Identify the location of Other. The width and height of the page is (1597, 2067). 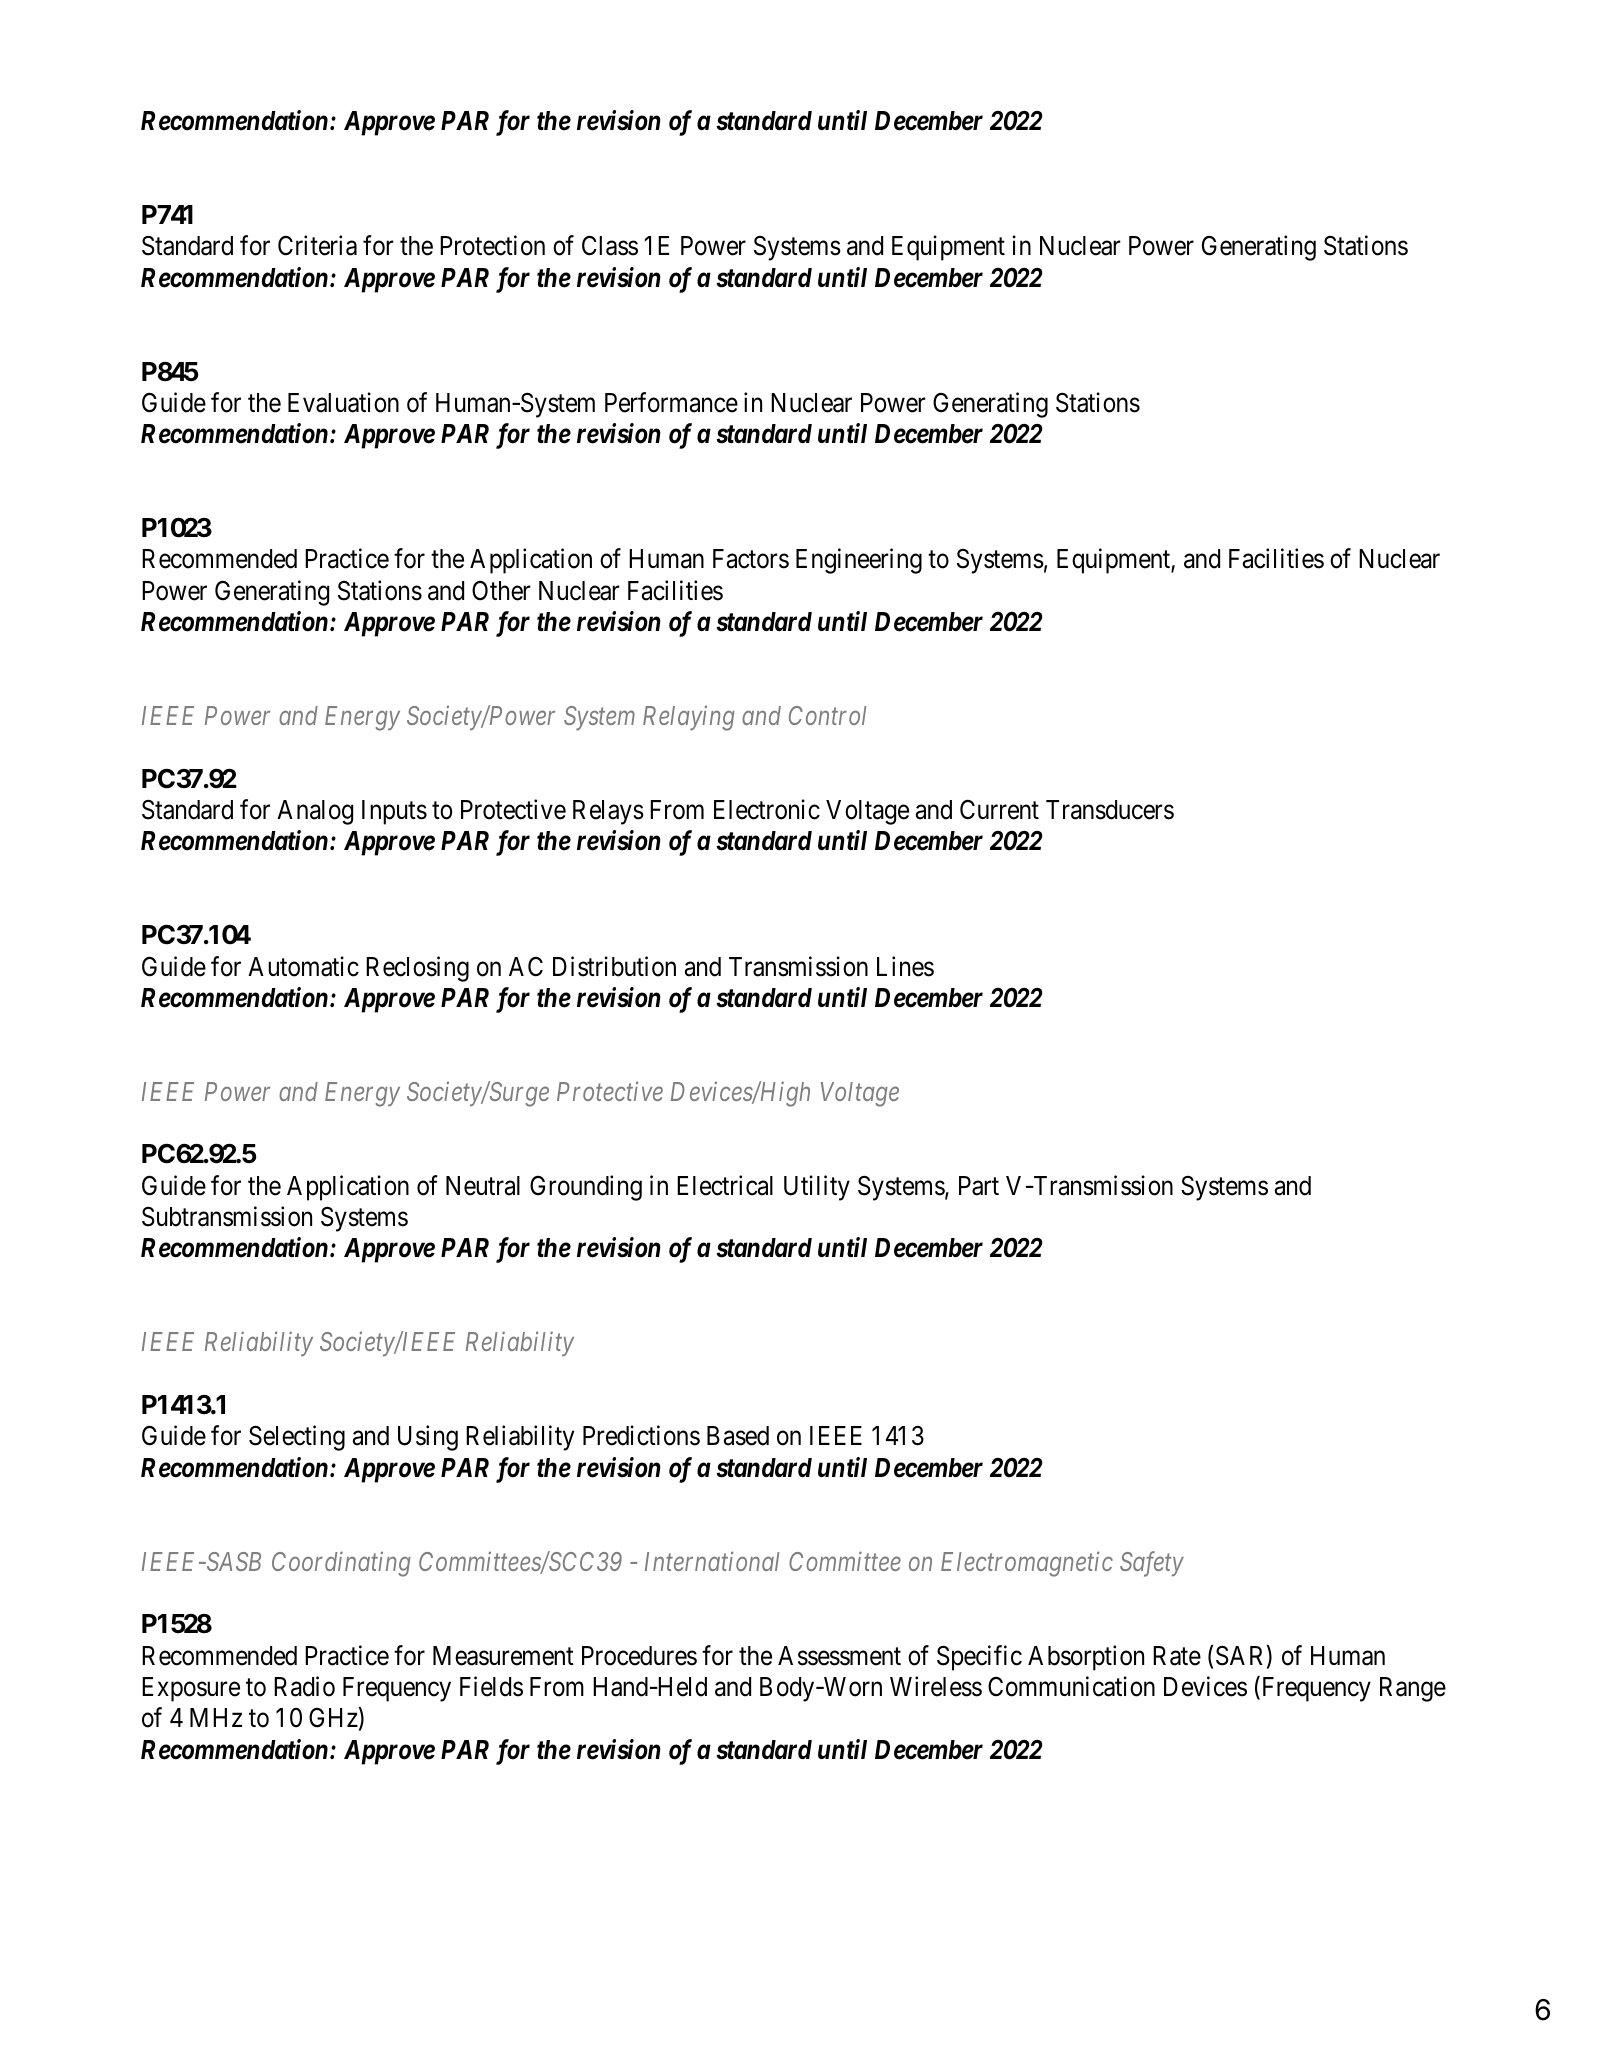
(501, 590).
